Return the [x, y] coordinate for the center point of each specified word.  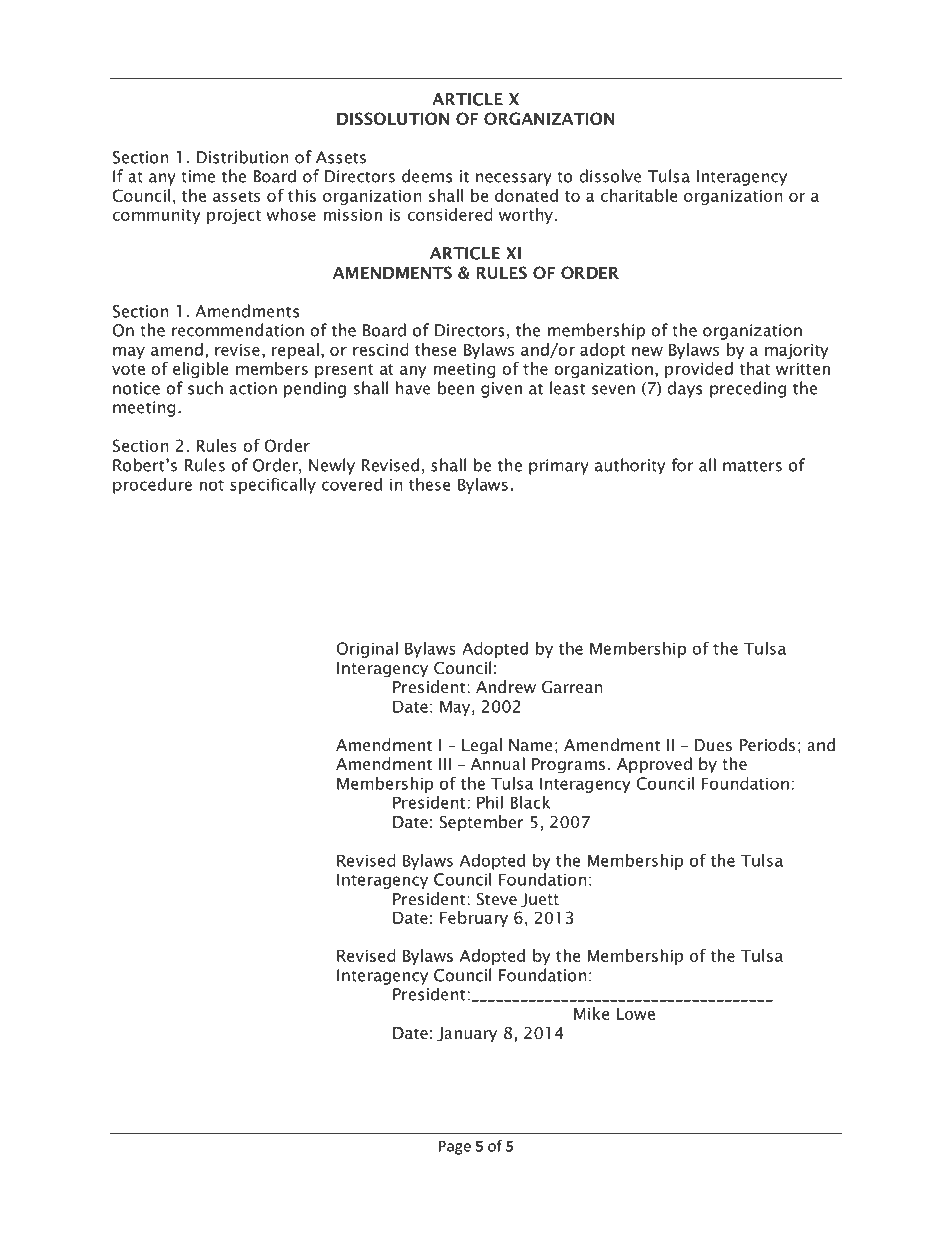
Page [455, 1147]
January [467, 1034]
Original [367, 650]
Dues [713, 745]
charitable [639, 195]
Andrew [506, 686]
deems [427, 176]
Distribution [242, 157]
